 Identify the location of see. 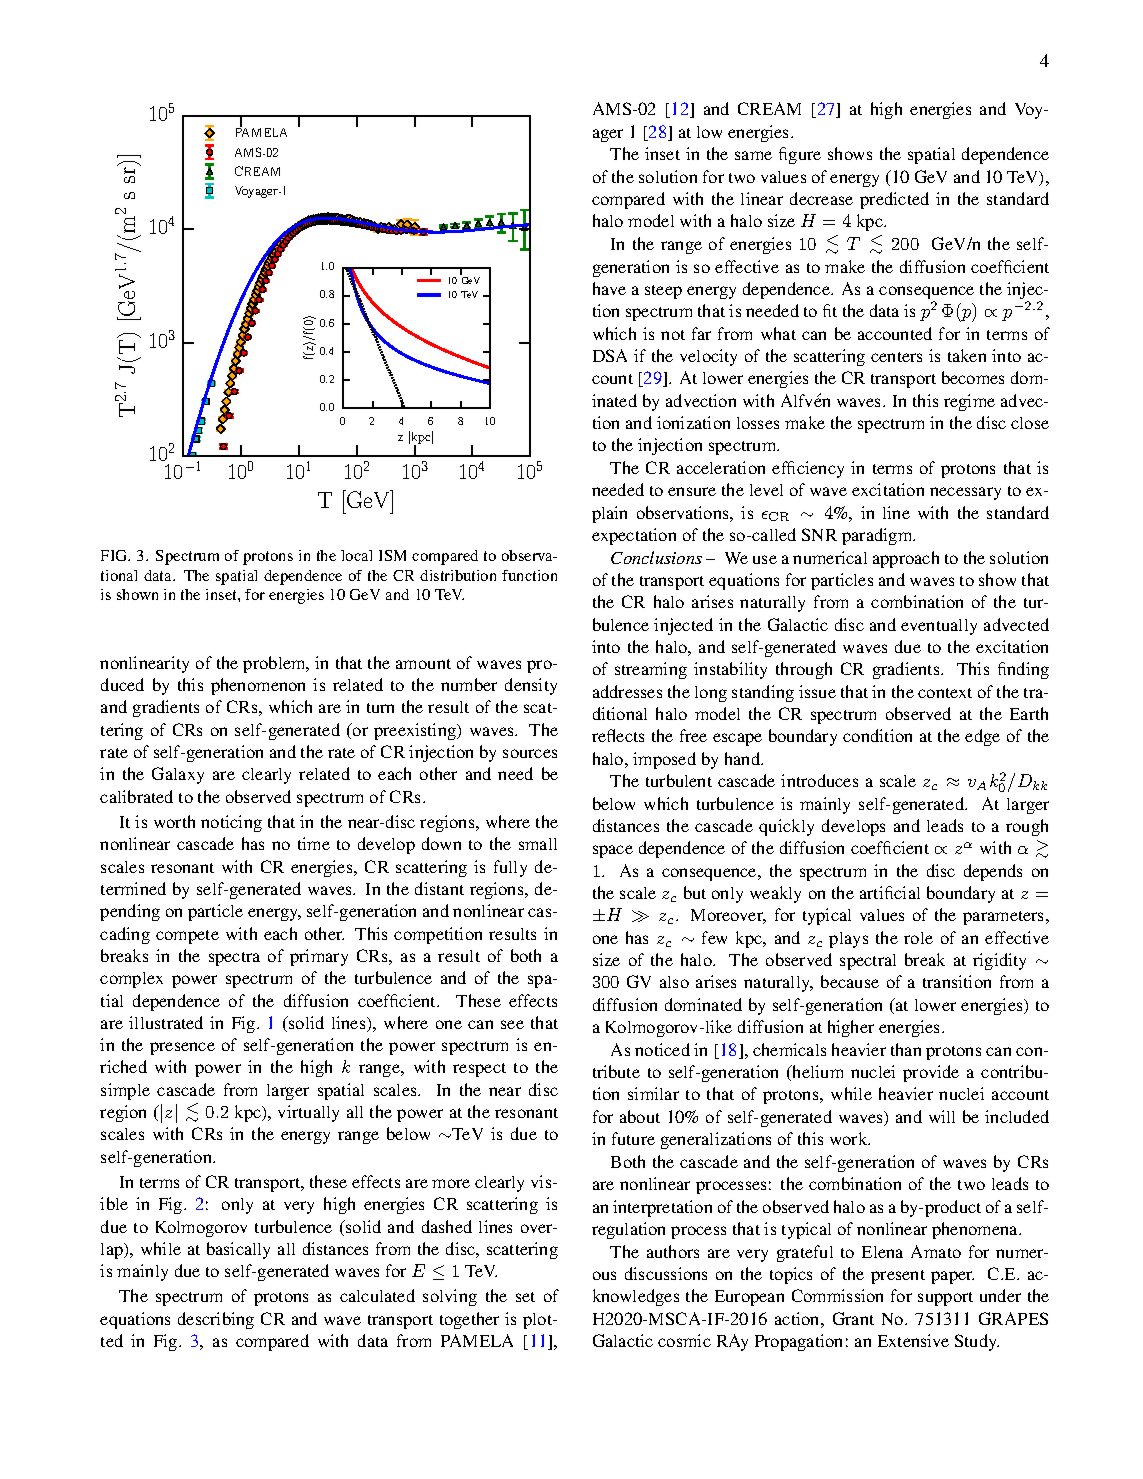
(512, 1024).
